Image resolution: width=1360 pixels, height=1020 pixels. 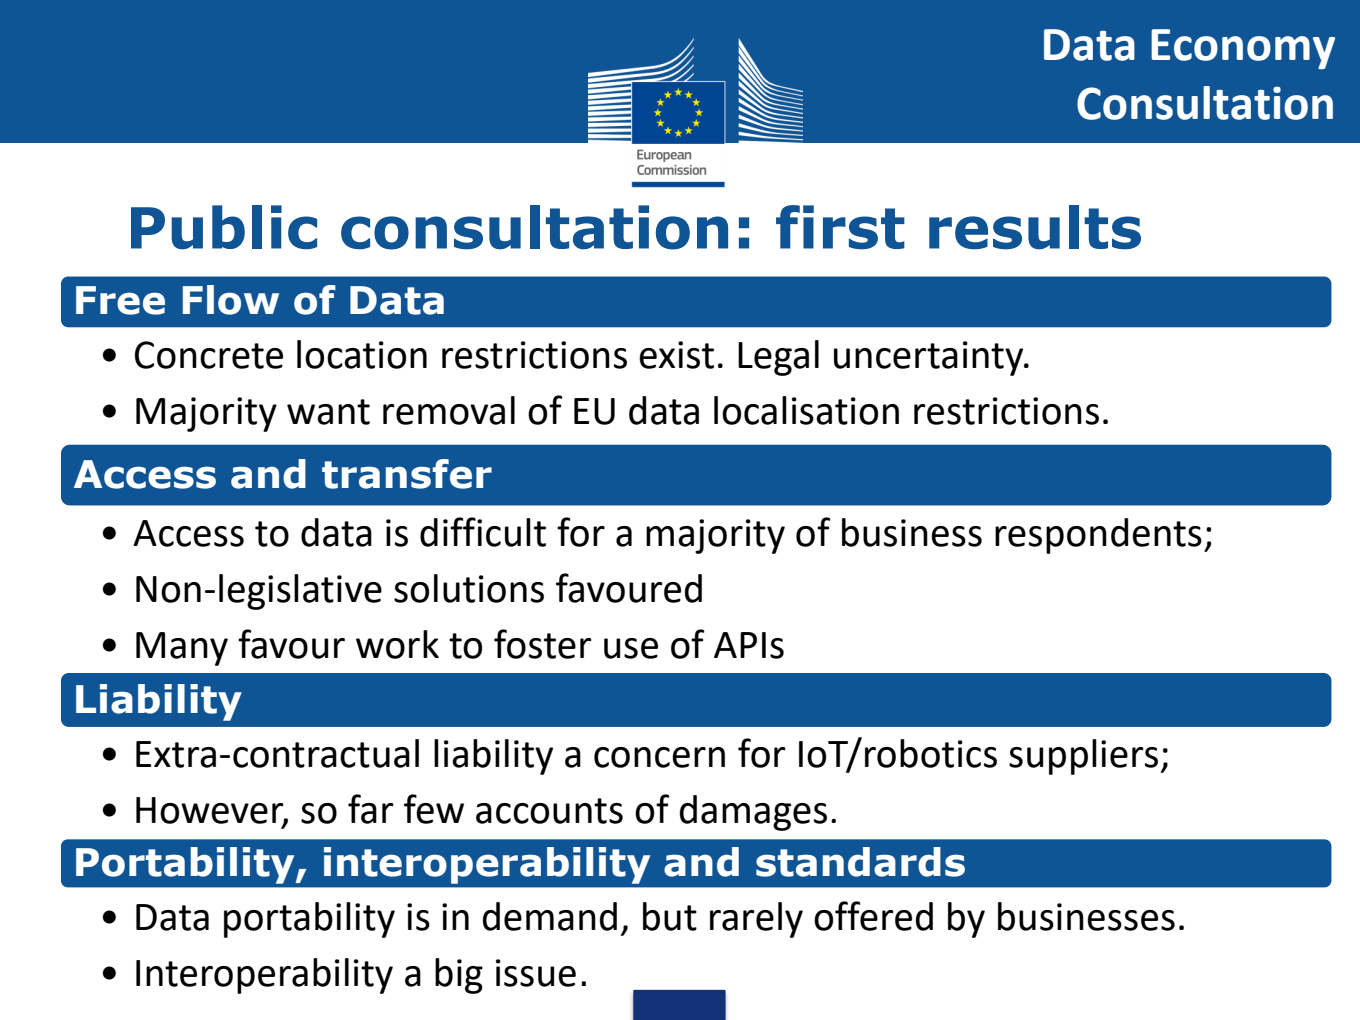 I want to click on respondents, so click(x=1098, y=536).
